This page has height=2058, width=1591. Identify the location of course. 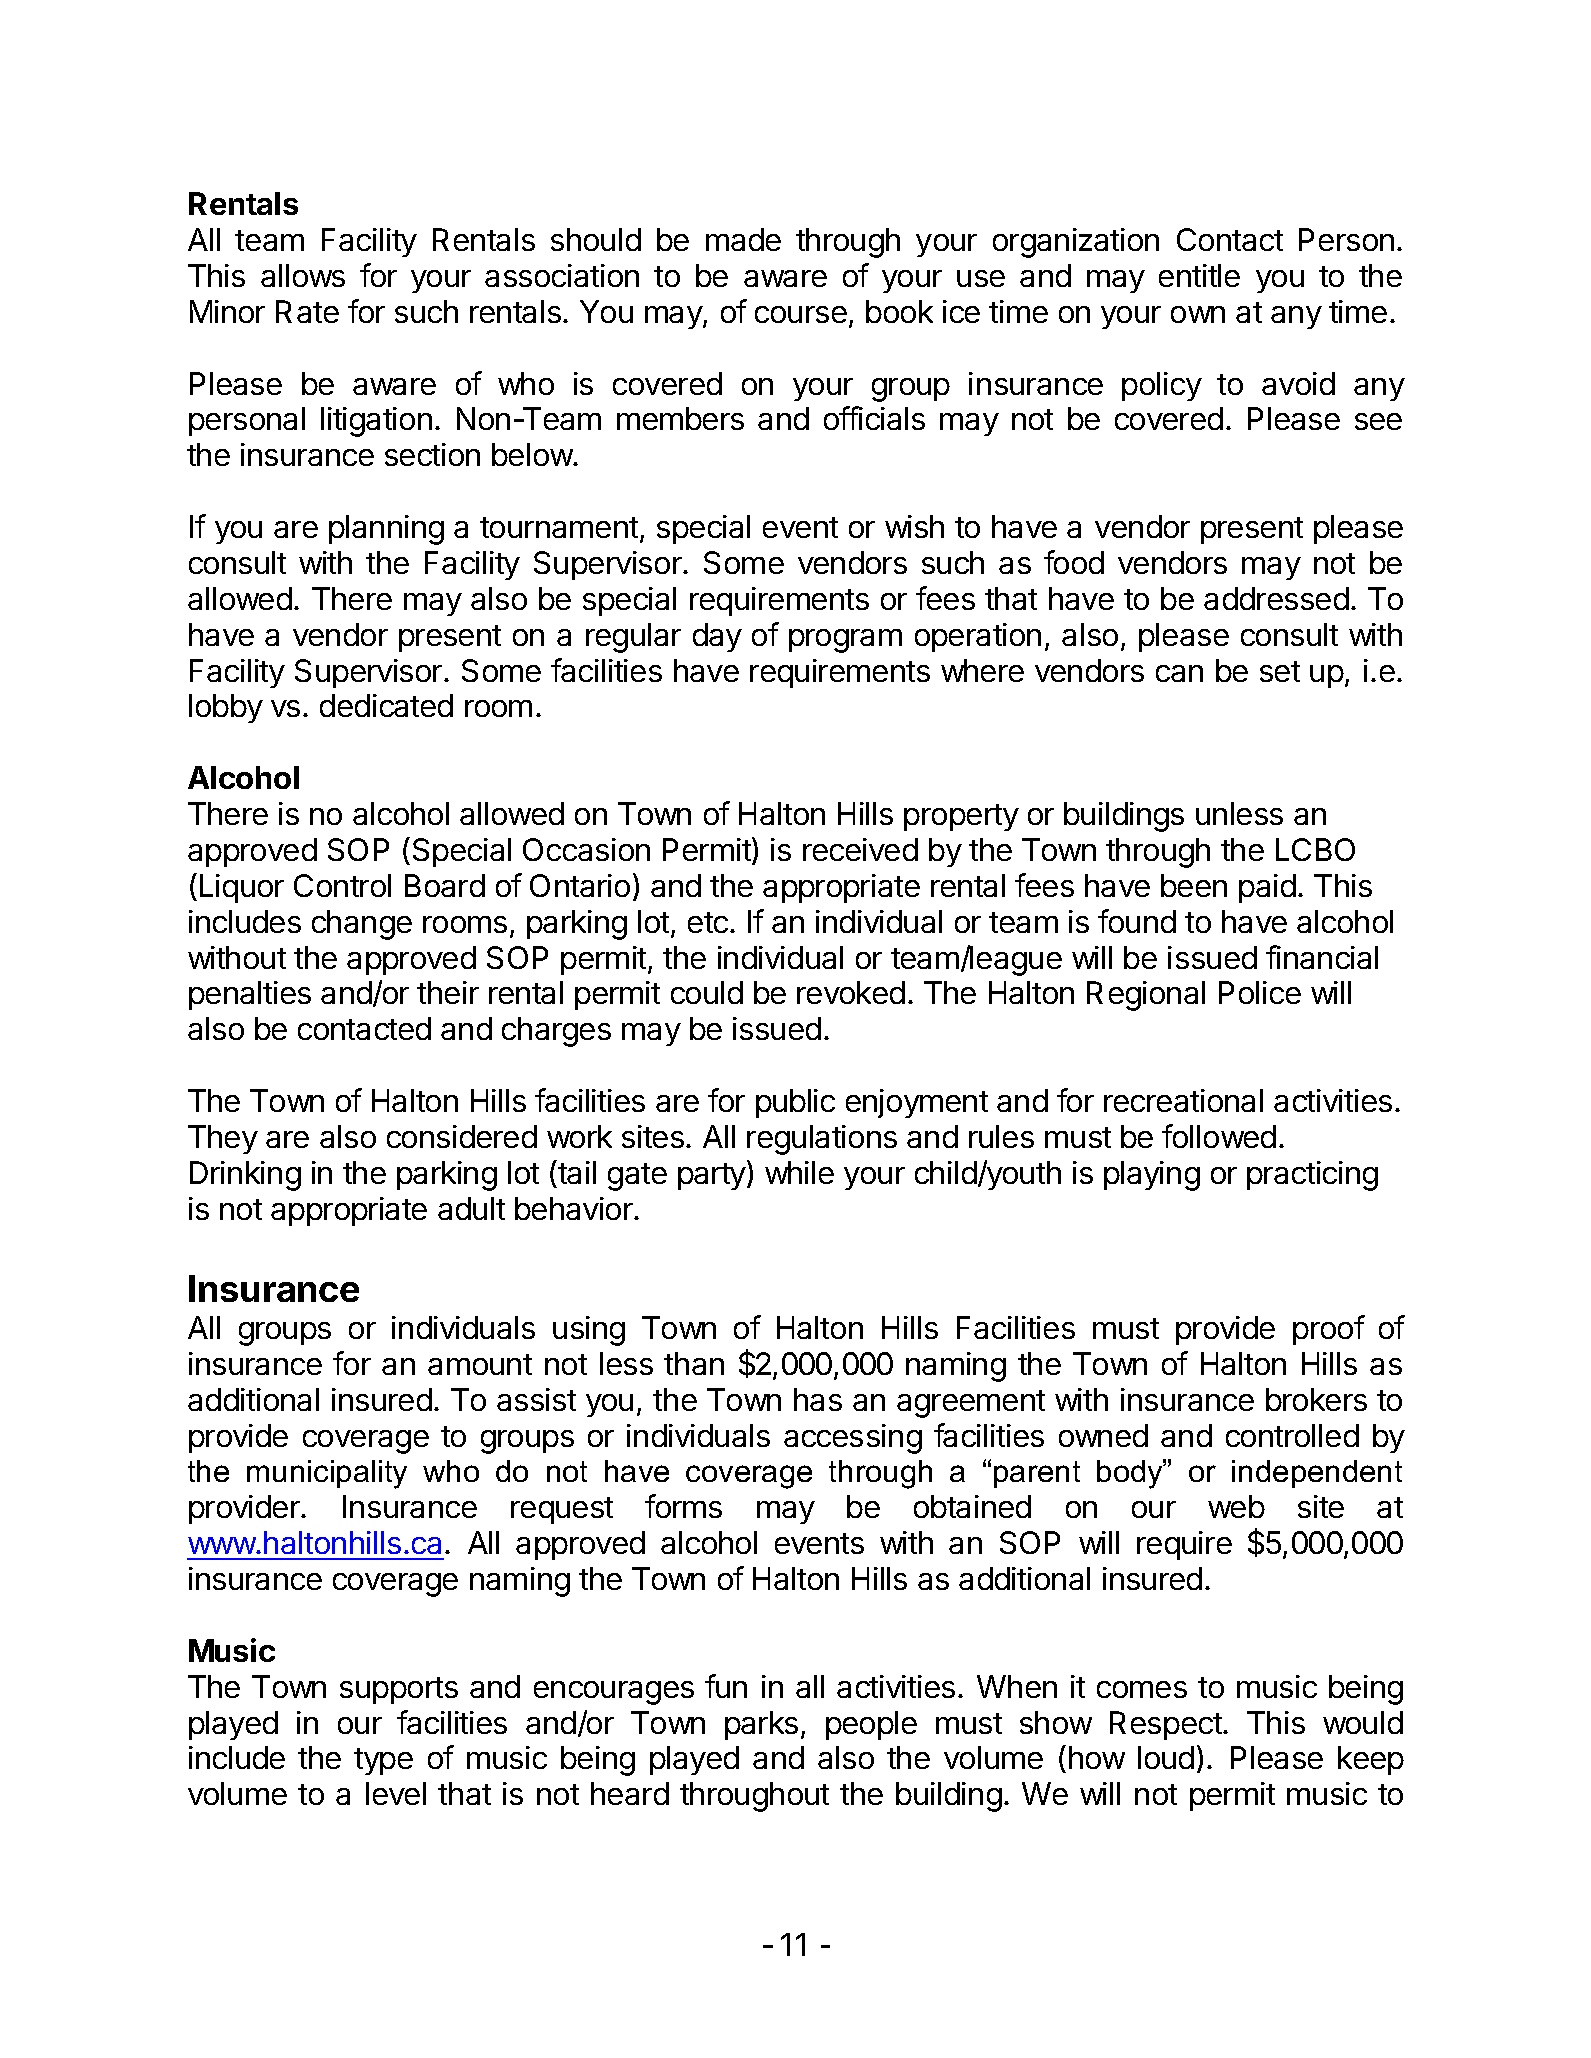
(801, 314).
